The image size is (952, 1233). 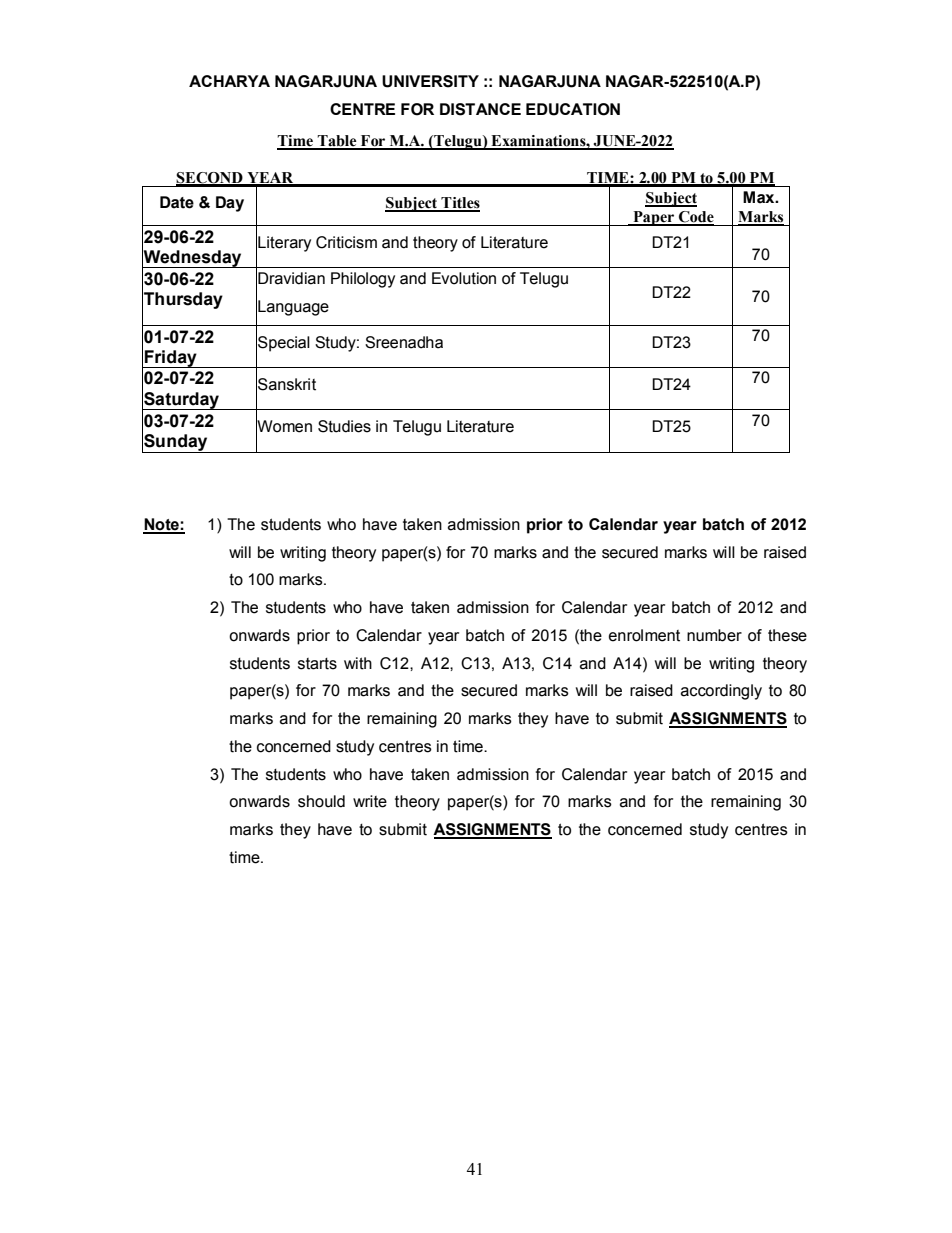 What do you see at coordinates (321, 801) in the document?
I see `should` at bounding box center [321, 801].
